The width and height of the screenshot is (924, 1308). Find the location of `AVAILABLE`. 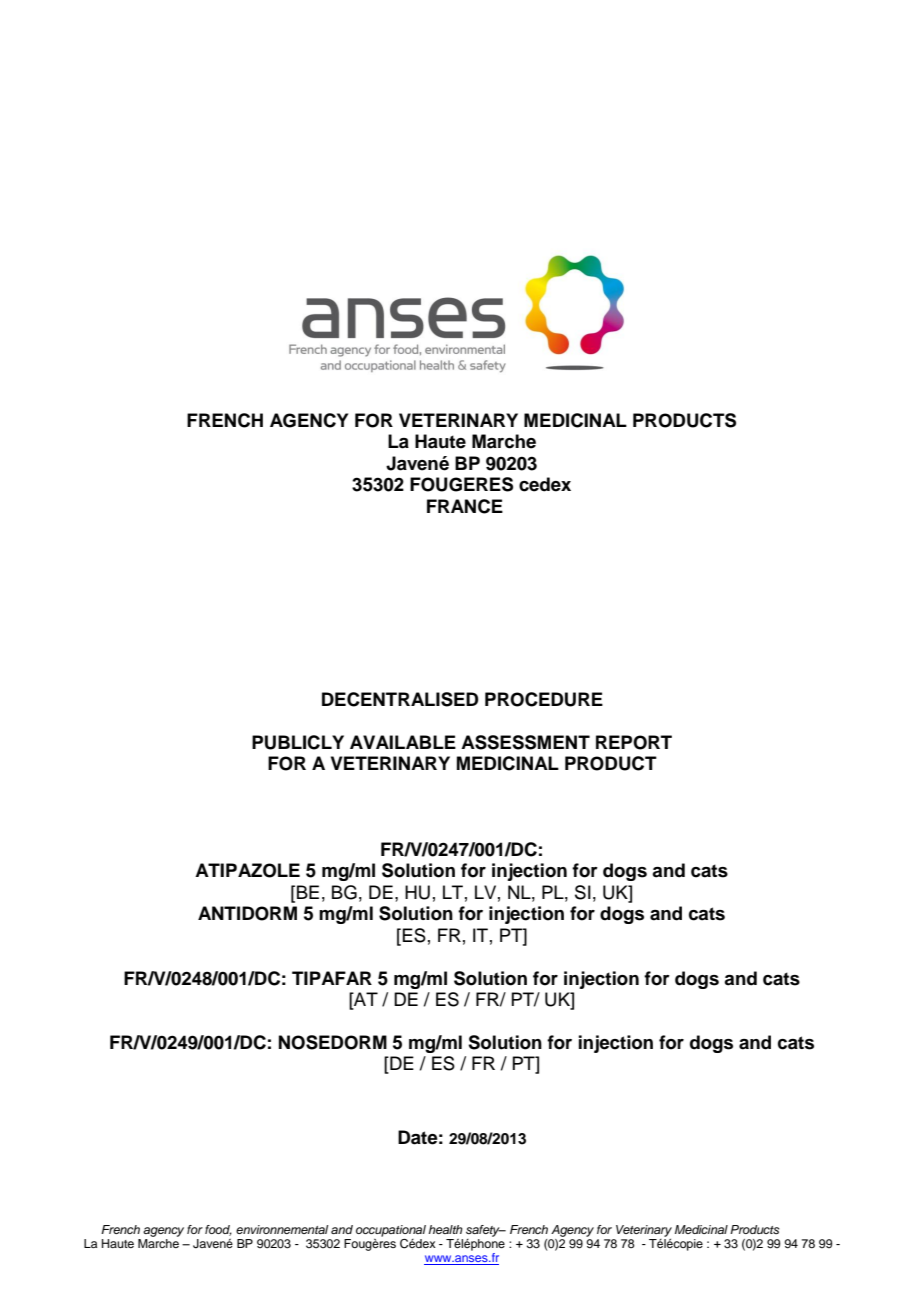

AVAILABLE is located at coordinates (403, 742).
